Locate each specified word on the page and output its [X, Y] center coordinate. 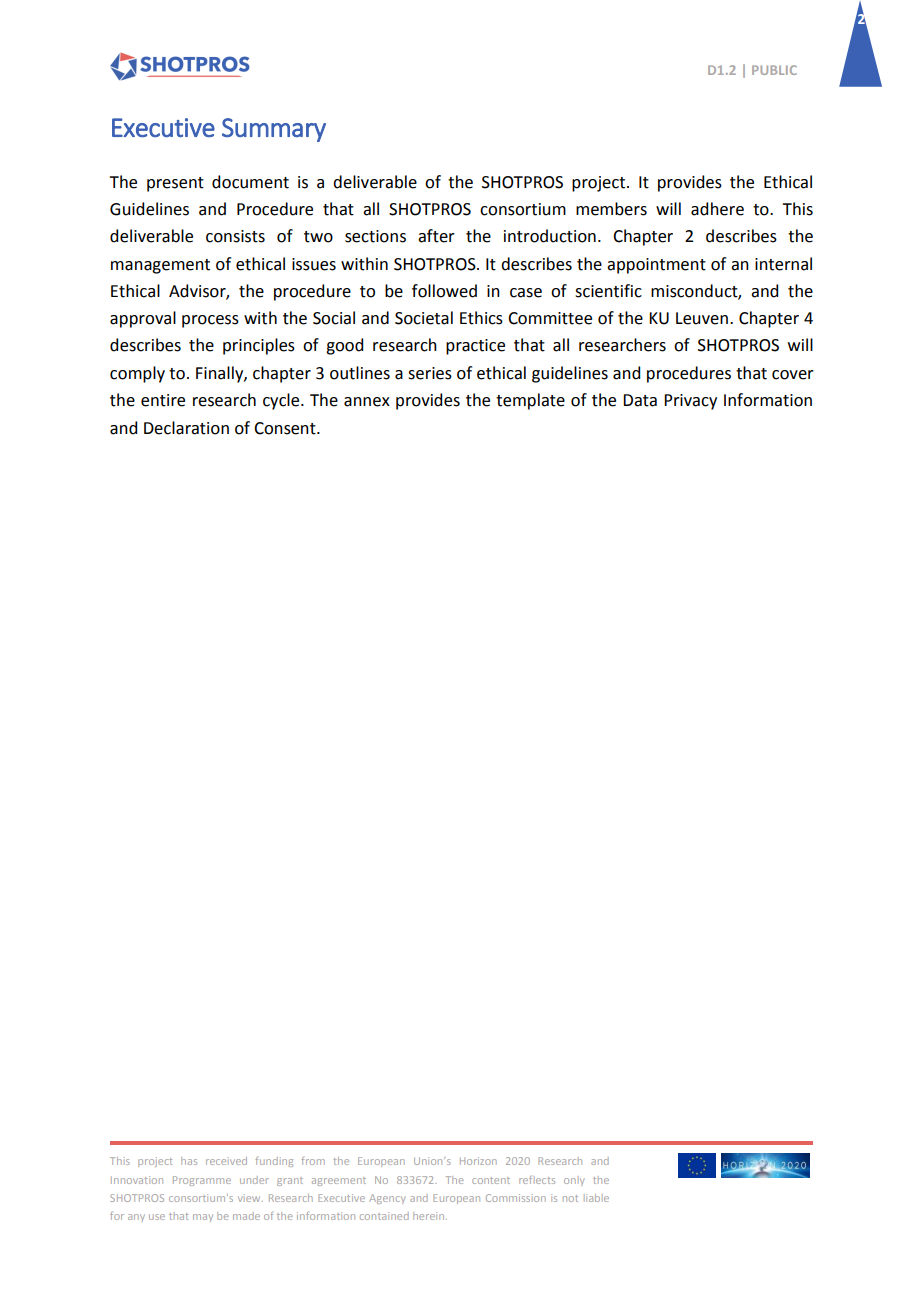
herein [430, 1216]
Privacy [690, 402]
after [436, 236]
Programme [202, 1181]
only [574, 1181]
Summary [274, 130]
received [226, 1161]
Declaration [186, 428]
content [491, 1180]
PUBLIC [774, 70]
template [530, 401]
